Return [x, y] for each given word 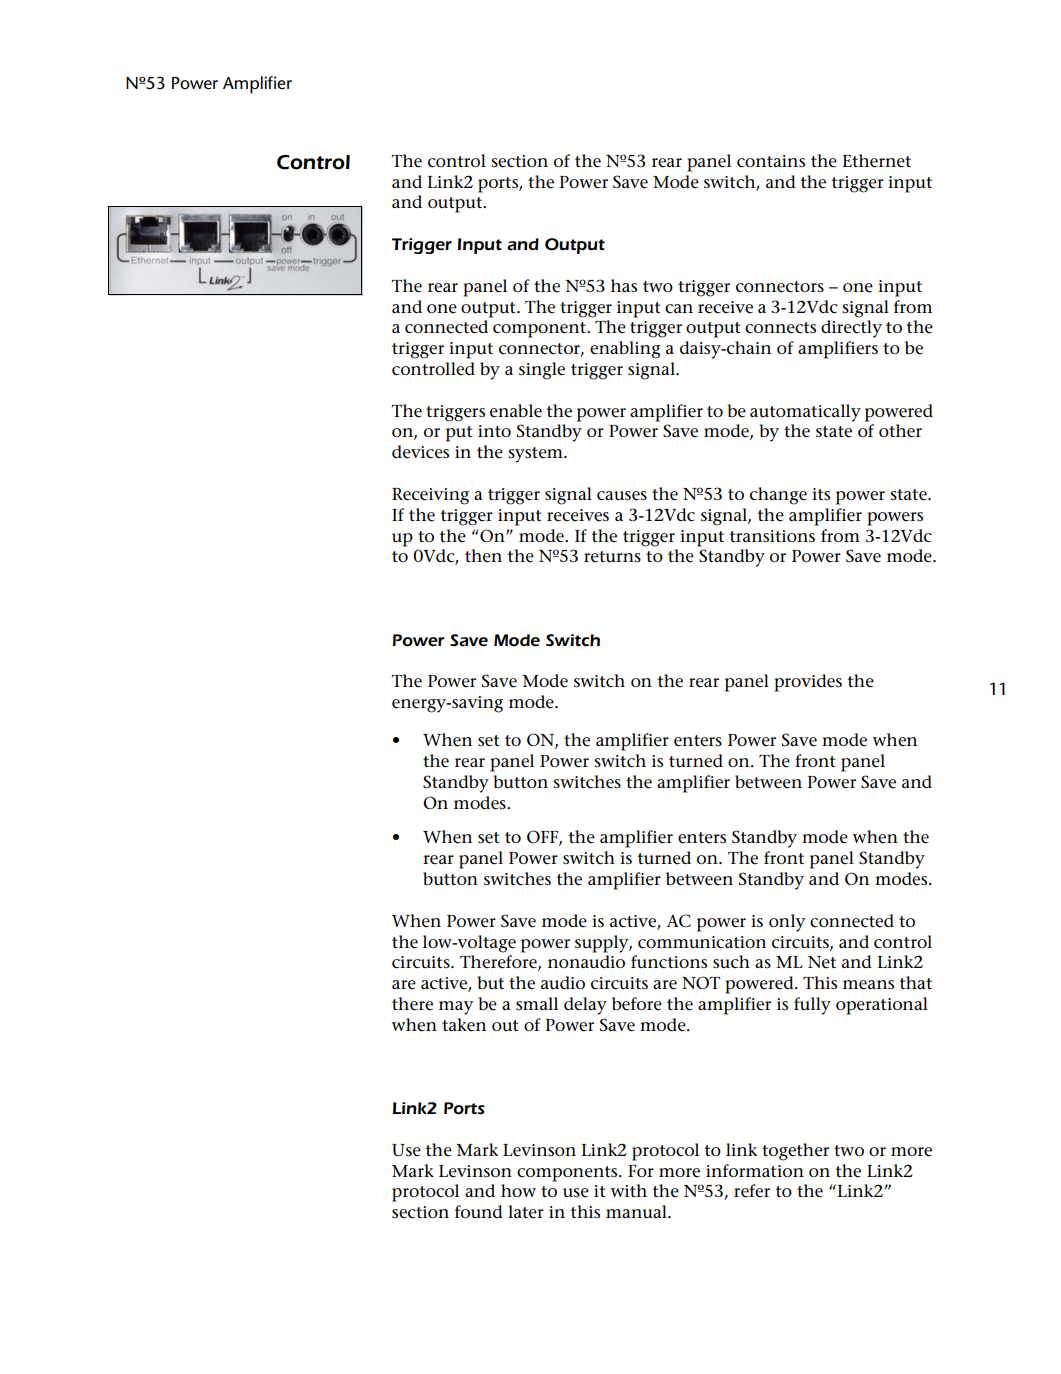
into [494, 431]
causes [622, 496]
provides [808, 683]
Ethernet [877, 161]
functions [669, 962]
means [868, 985]
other [900, 431]
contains [771, 161]
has [624, 285]
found [479, 1211]
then [483, 556]
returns [612, 557]
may [456, 1008]
